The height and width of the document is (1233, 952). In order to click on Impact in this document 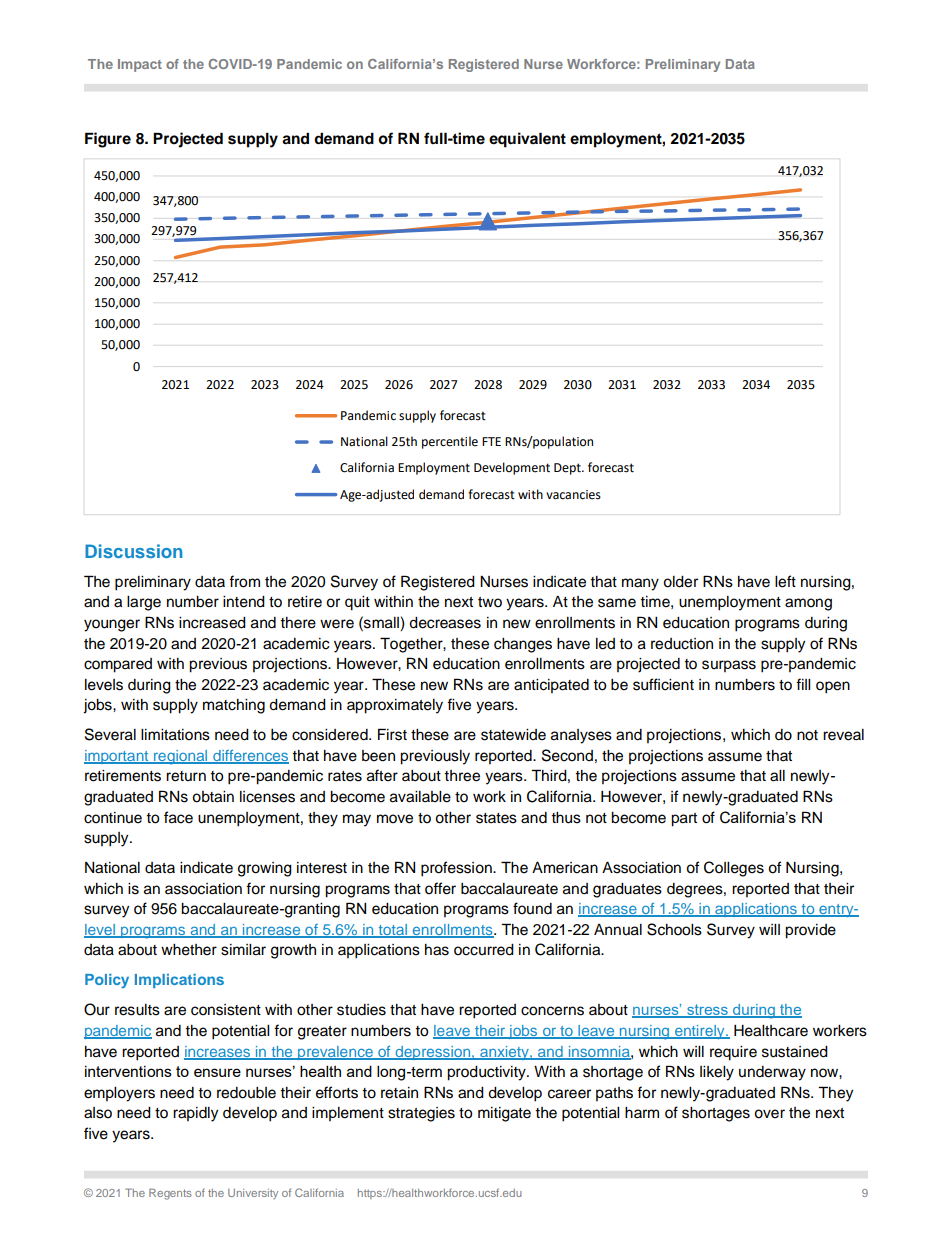, I will do `click(140, 65)`.
